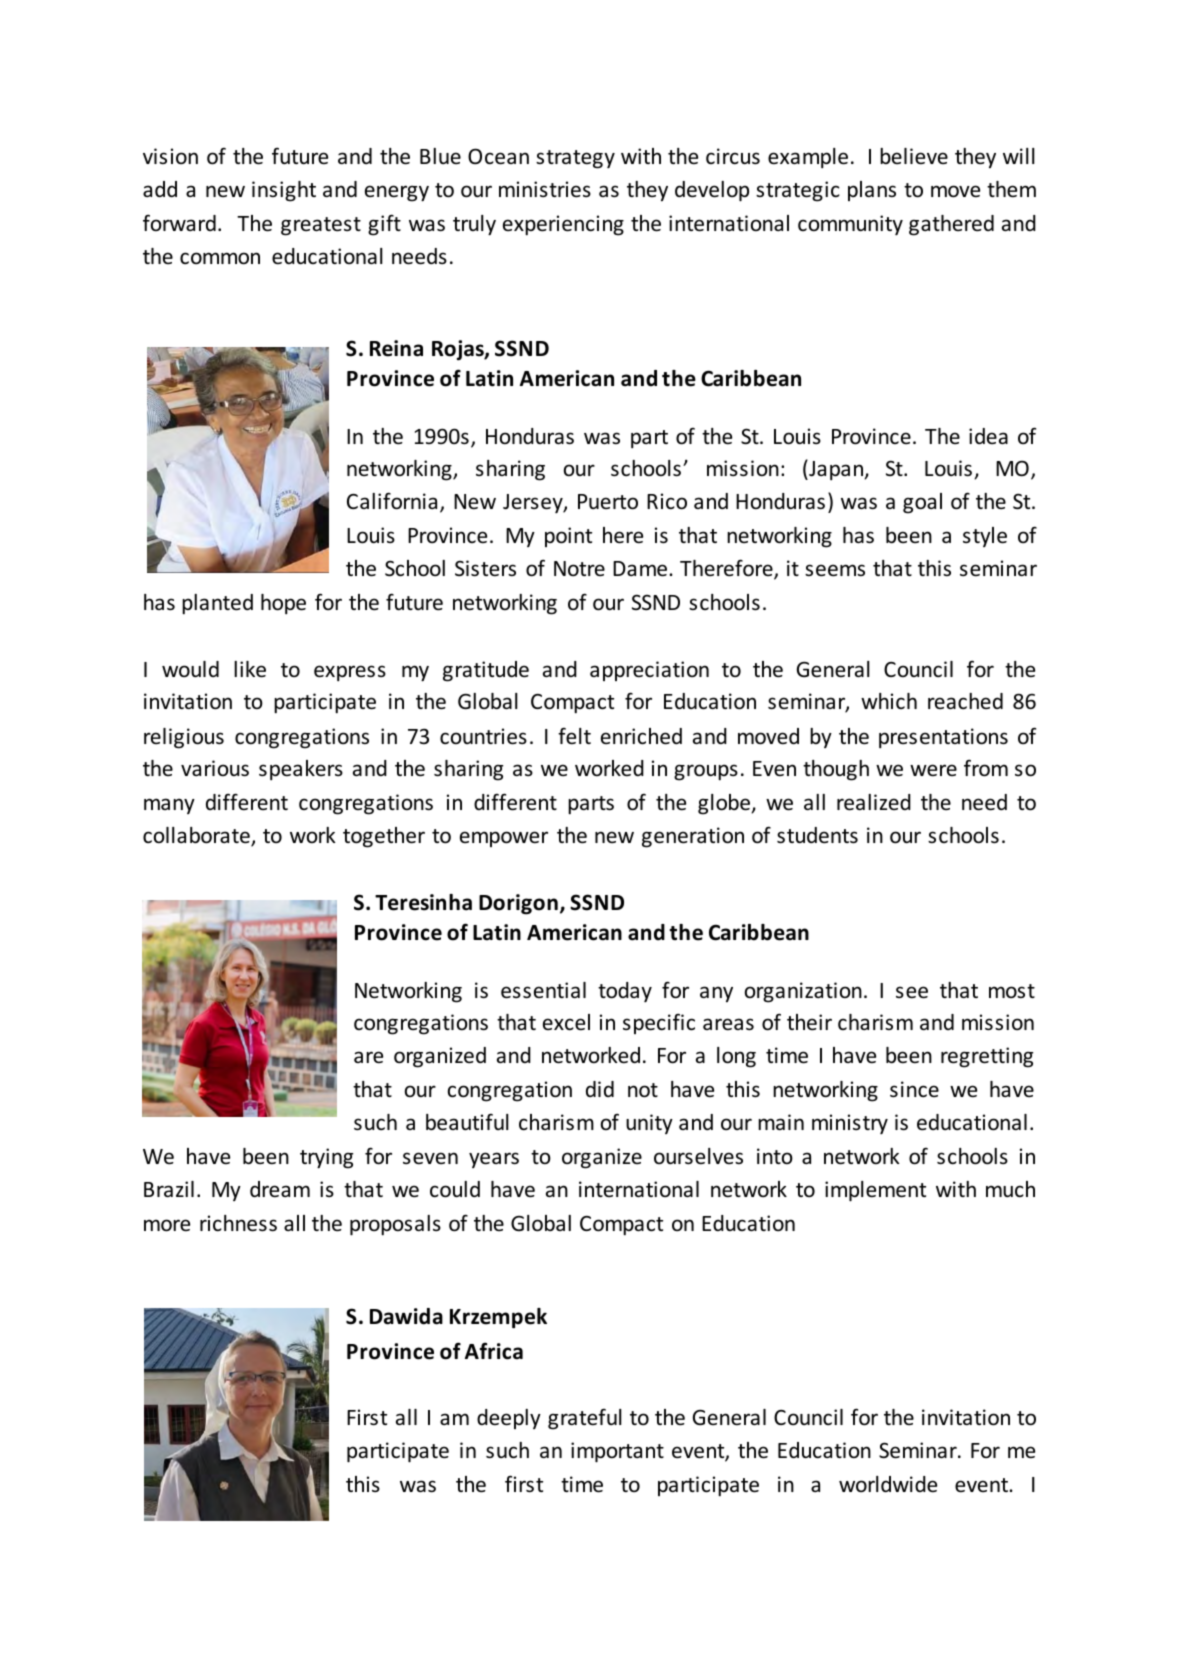 The width and height of the screenshot is (1179, 1668). Describe the element at coordinates (545, 189) in the screenshot. I see `ministries` at that location.
